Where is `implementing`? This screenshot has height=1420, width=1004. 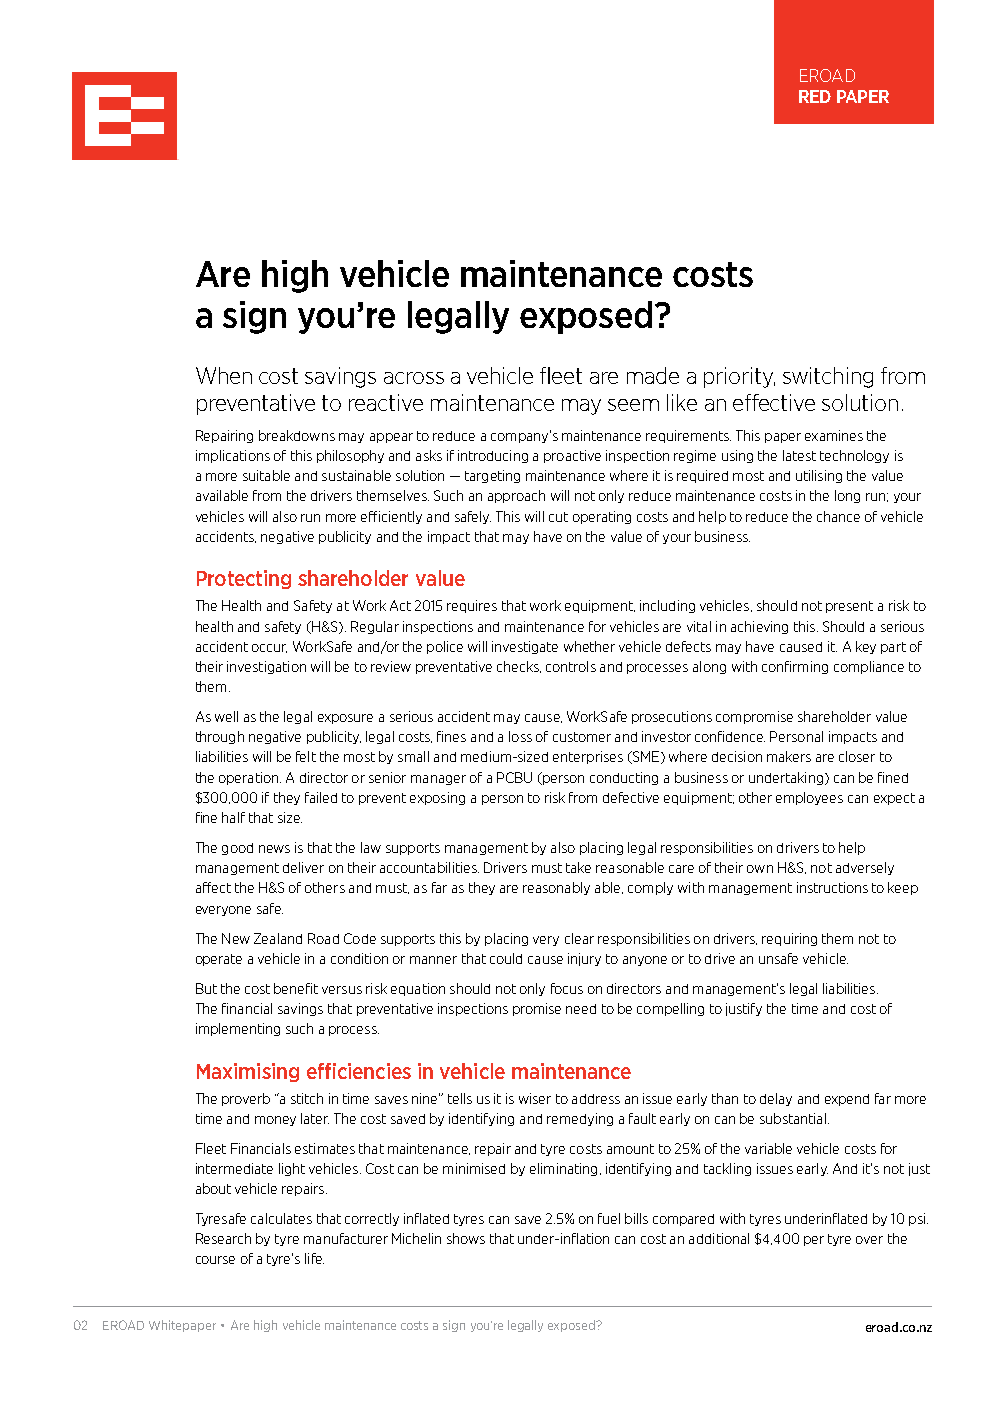
implementing is located at coordinates (238, 1029).
